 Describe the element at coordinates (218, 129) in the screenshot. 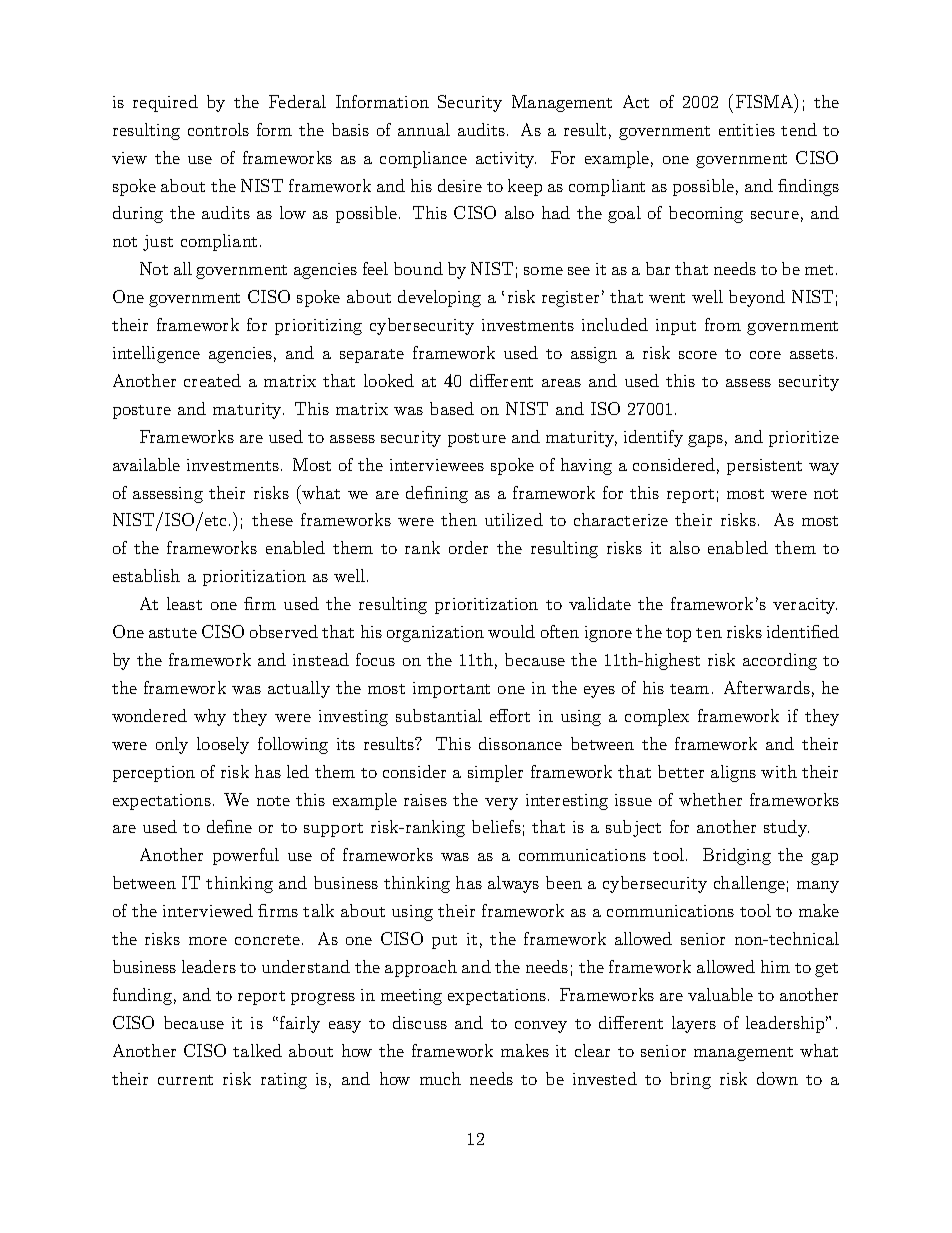

I see `controls` at that location.
